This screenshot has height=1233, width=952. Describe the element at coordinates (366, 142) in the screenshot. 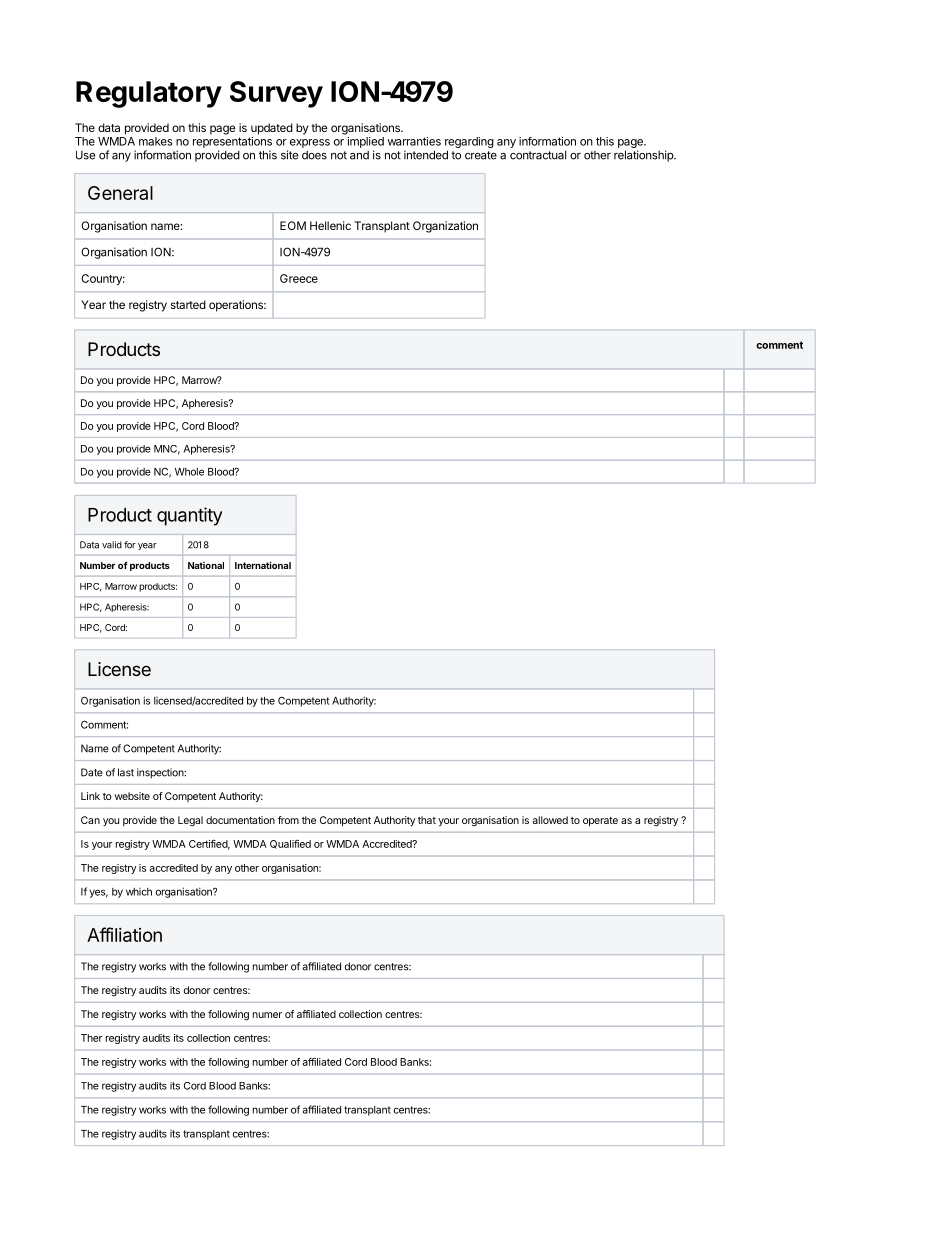

I see `implied` at that location.
